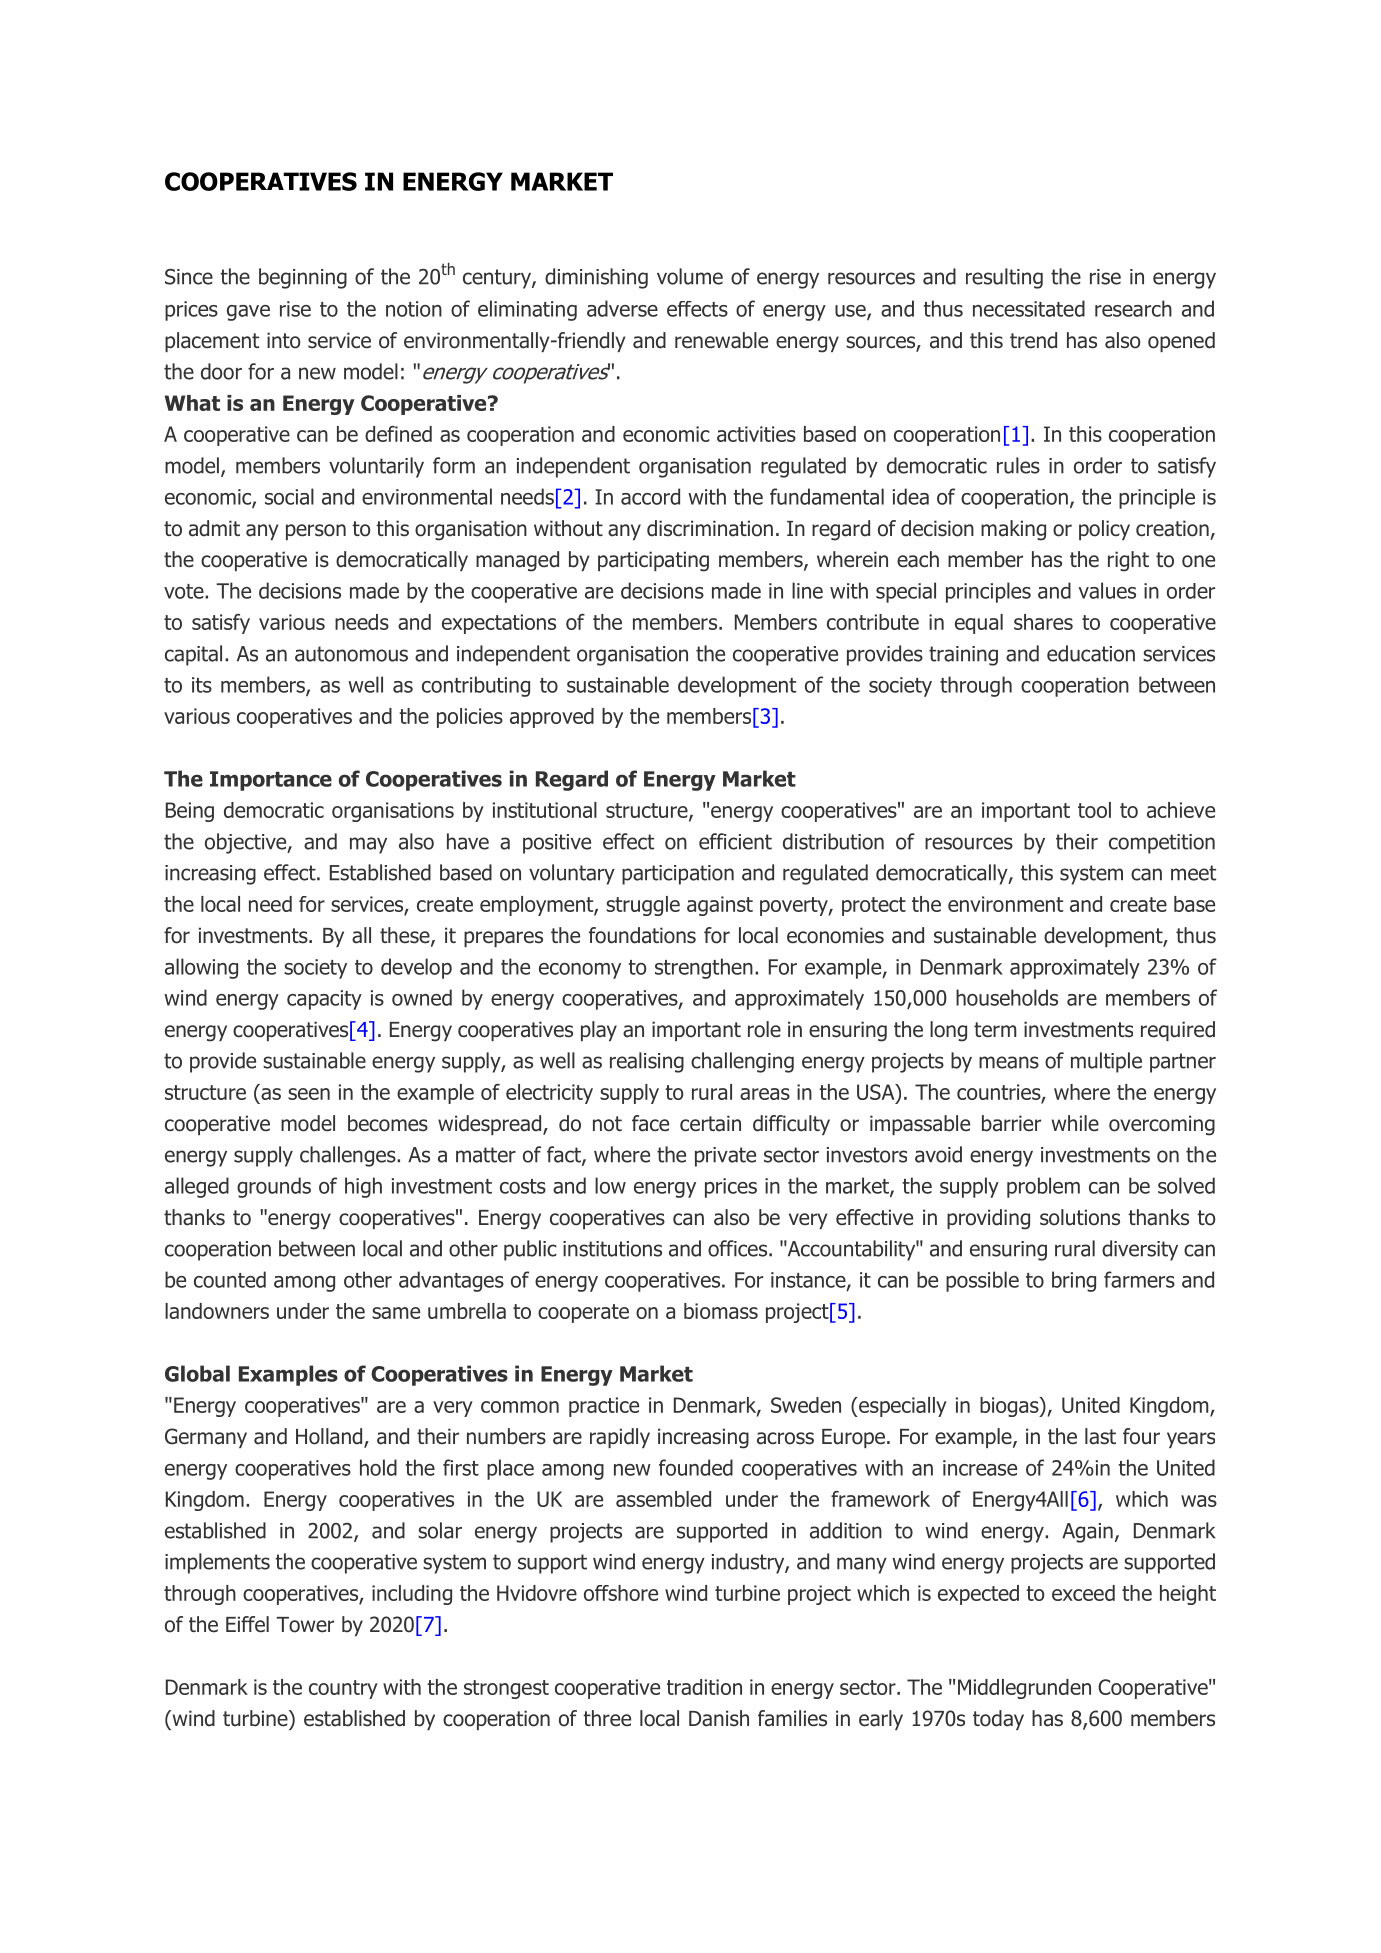 Image resolution: width=1381 pixels, height=1953 pixels. Describe the element at coordinates (330, 1437) in the document. I see `Holland` at that location.
